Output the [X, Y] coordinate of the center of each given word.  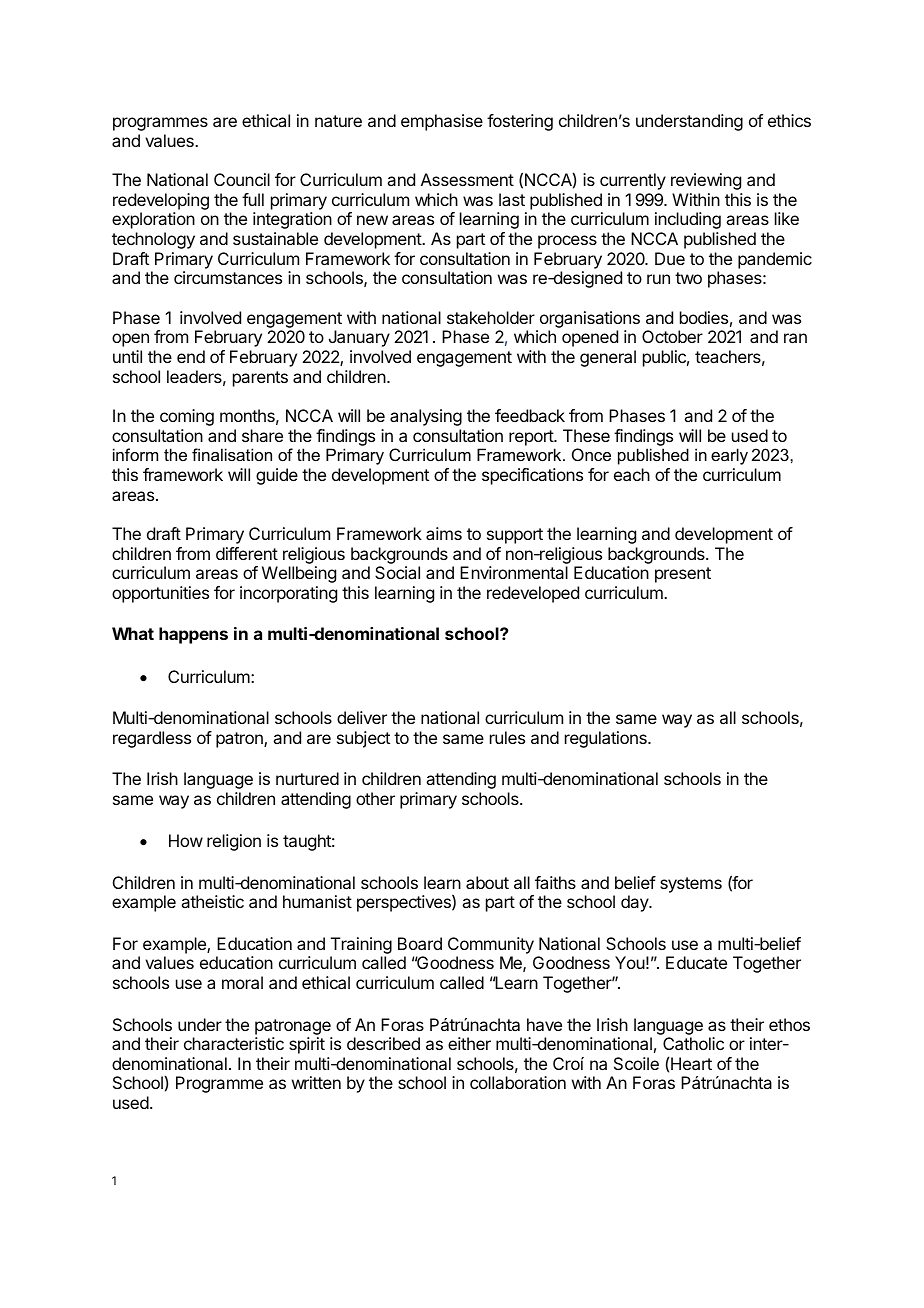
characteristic [234, 1043]
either [469, 1043]
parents [260, 379]
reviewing [706, 181]
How [186, 840]
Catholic [693, 1043]
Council [242, 179]
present [683, 575]
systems [691, 885]
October [672, 336]
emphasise [442, 122]
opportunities [160, 594]
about [487, 882]
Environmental [514, 572]
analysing [426, 417]
